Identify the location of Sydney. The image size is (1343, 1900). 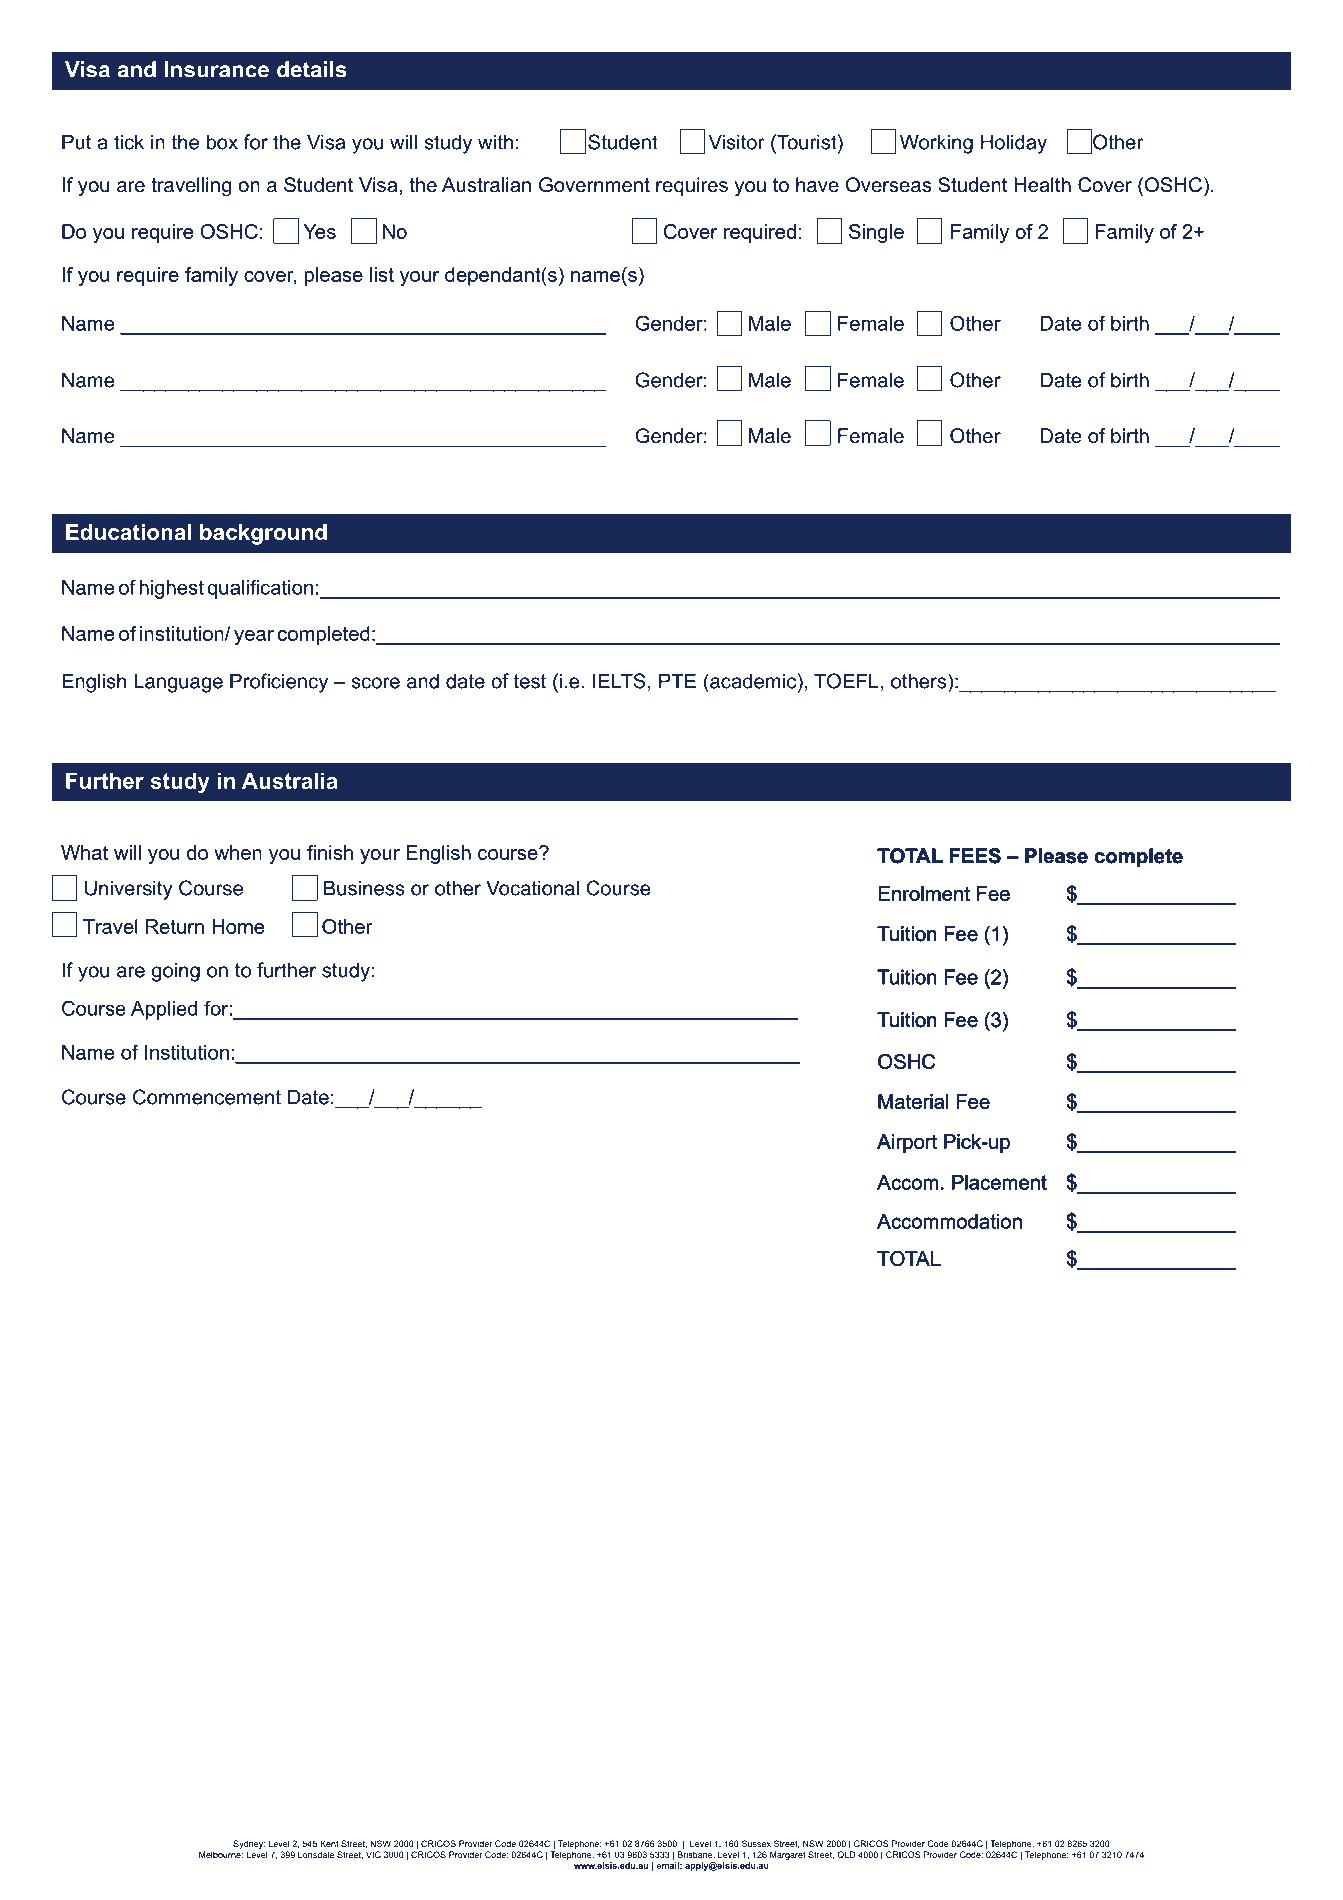
(249, 1844).
